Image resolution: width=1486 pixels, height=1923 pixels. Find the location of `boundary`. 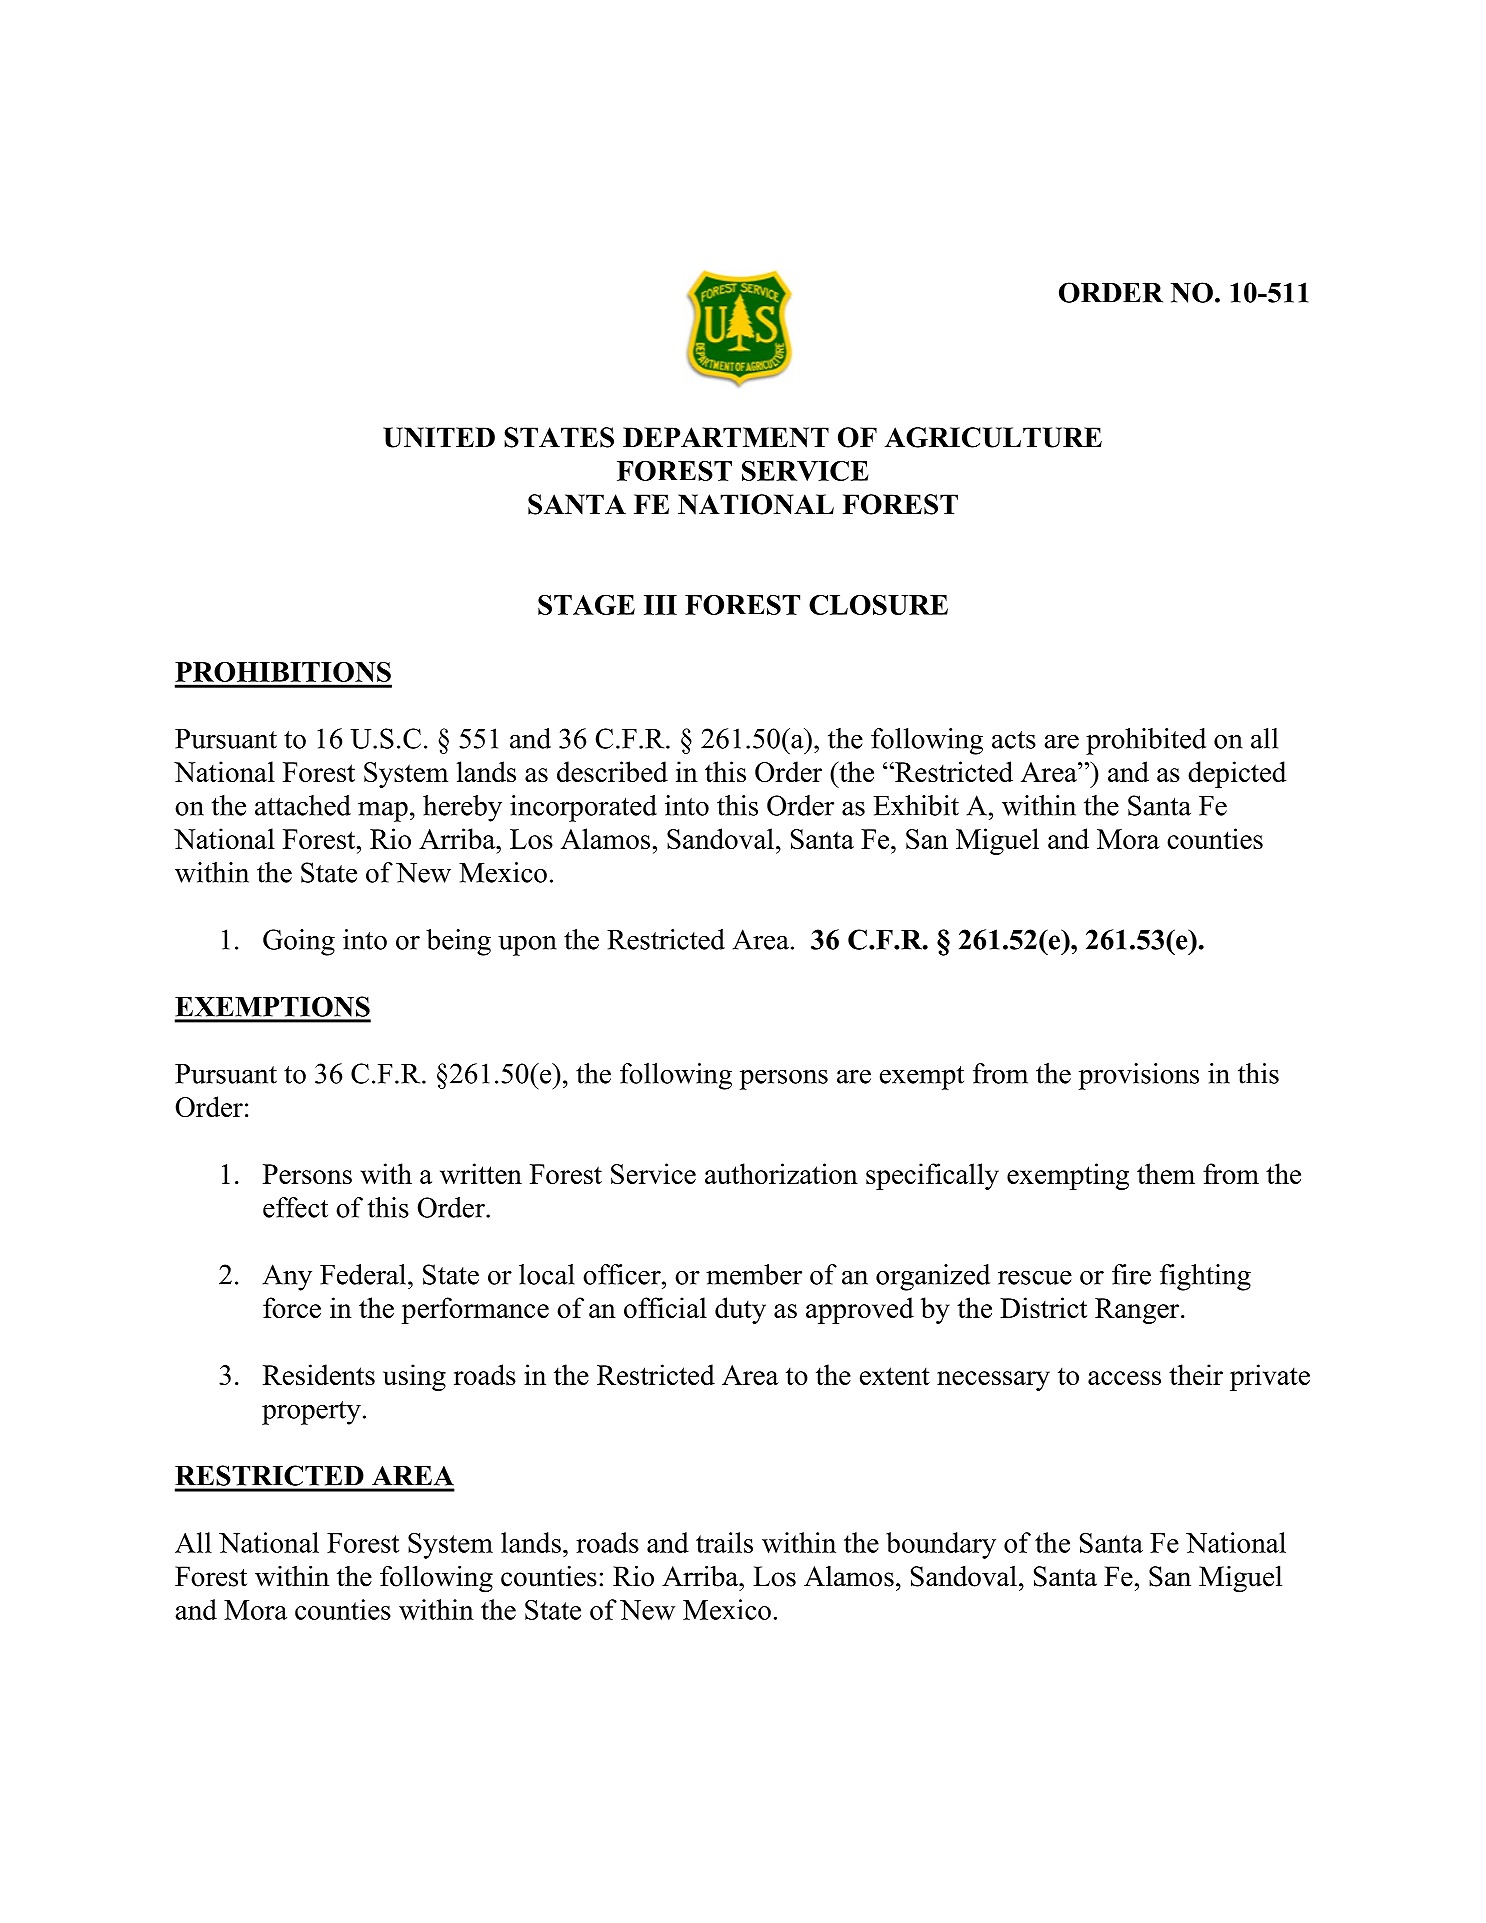

boundary is located at coordinates (941, 1545).
